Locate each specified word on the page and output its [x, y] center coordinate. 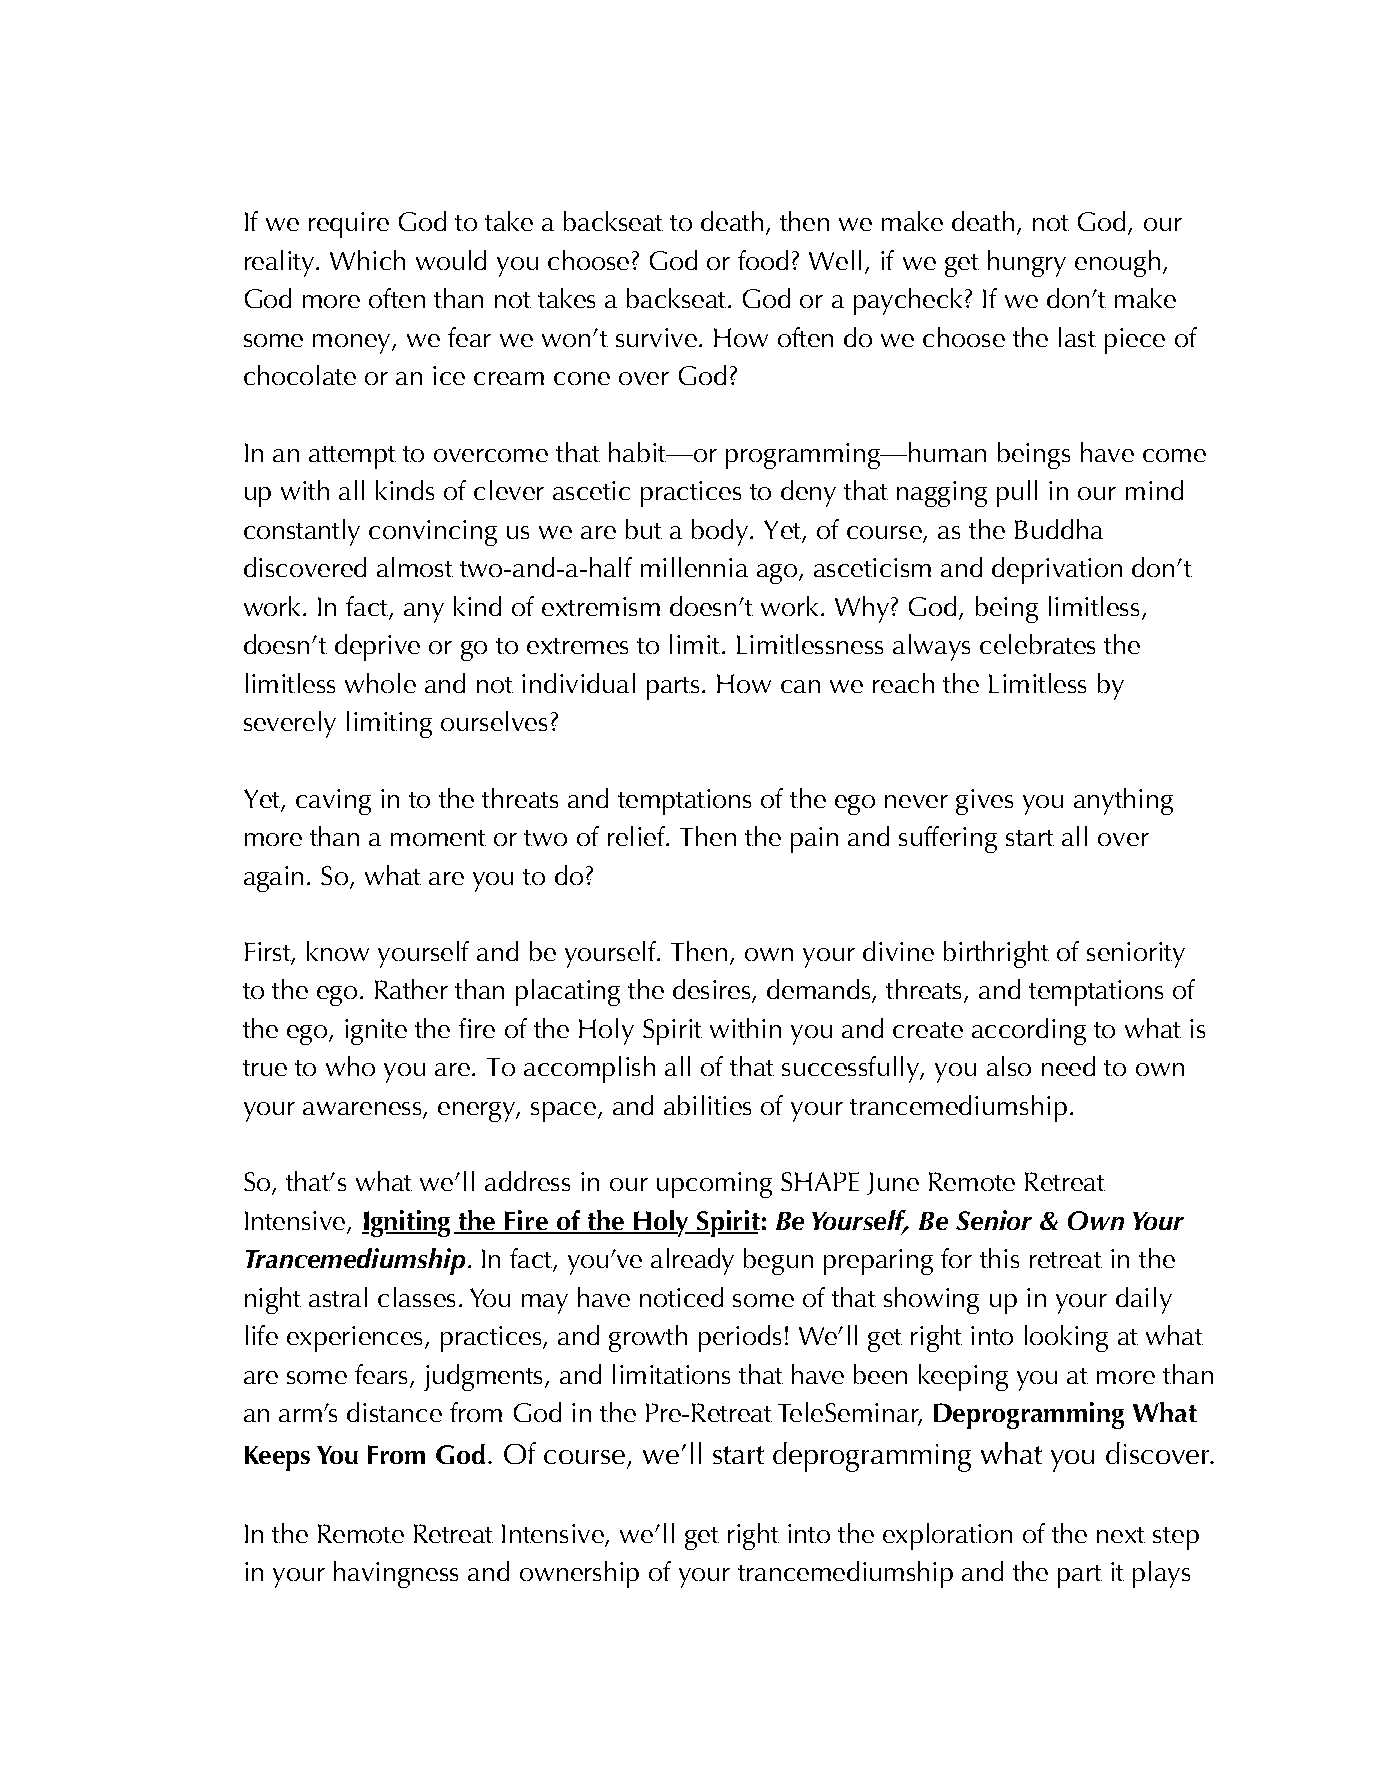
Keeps [277, 1458]
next [1121, 1535]
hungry [1027, 263]
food [763, 260]
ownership [579, 1574]
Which [367, 260]
